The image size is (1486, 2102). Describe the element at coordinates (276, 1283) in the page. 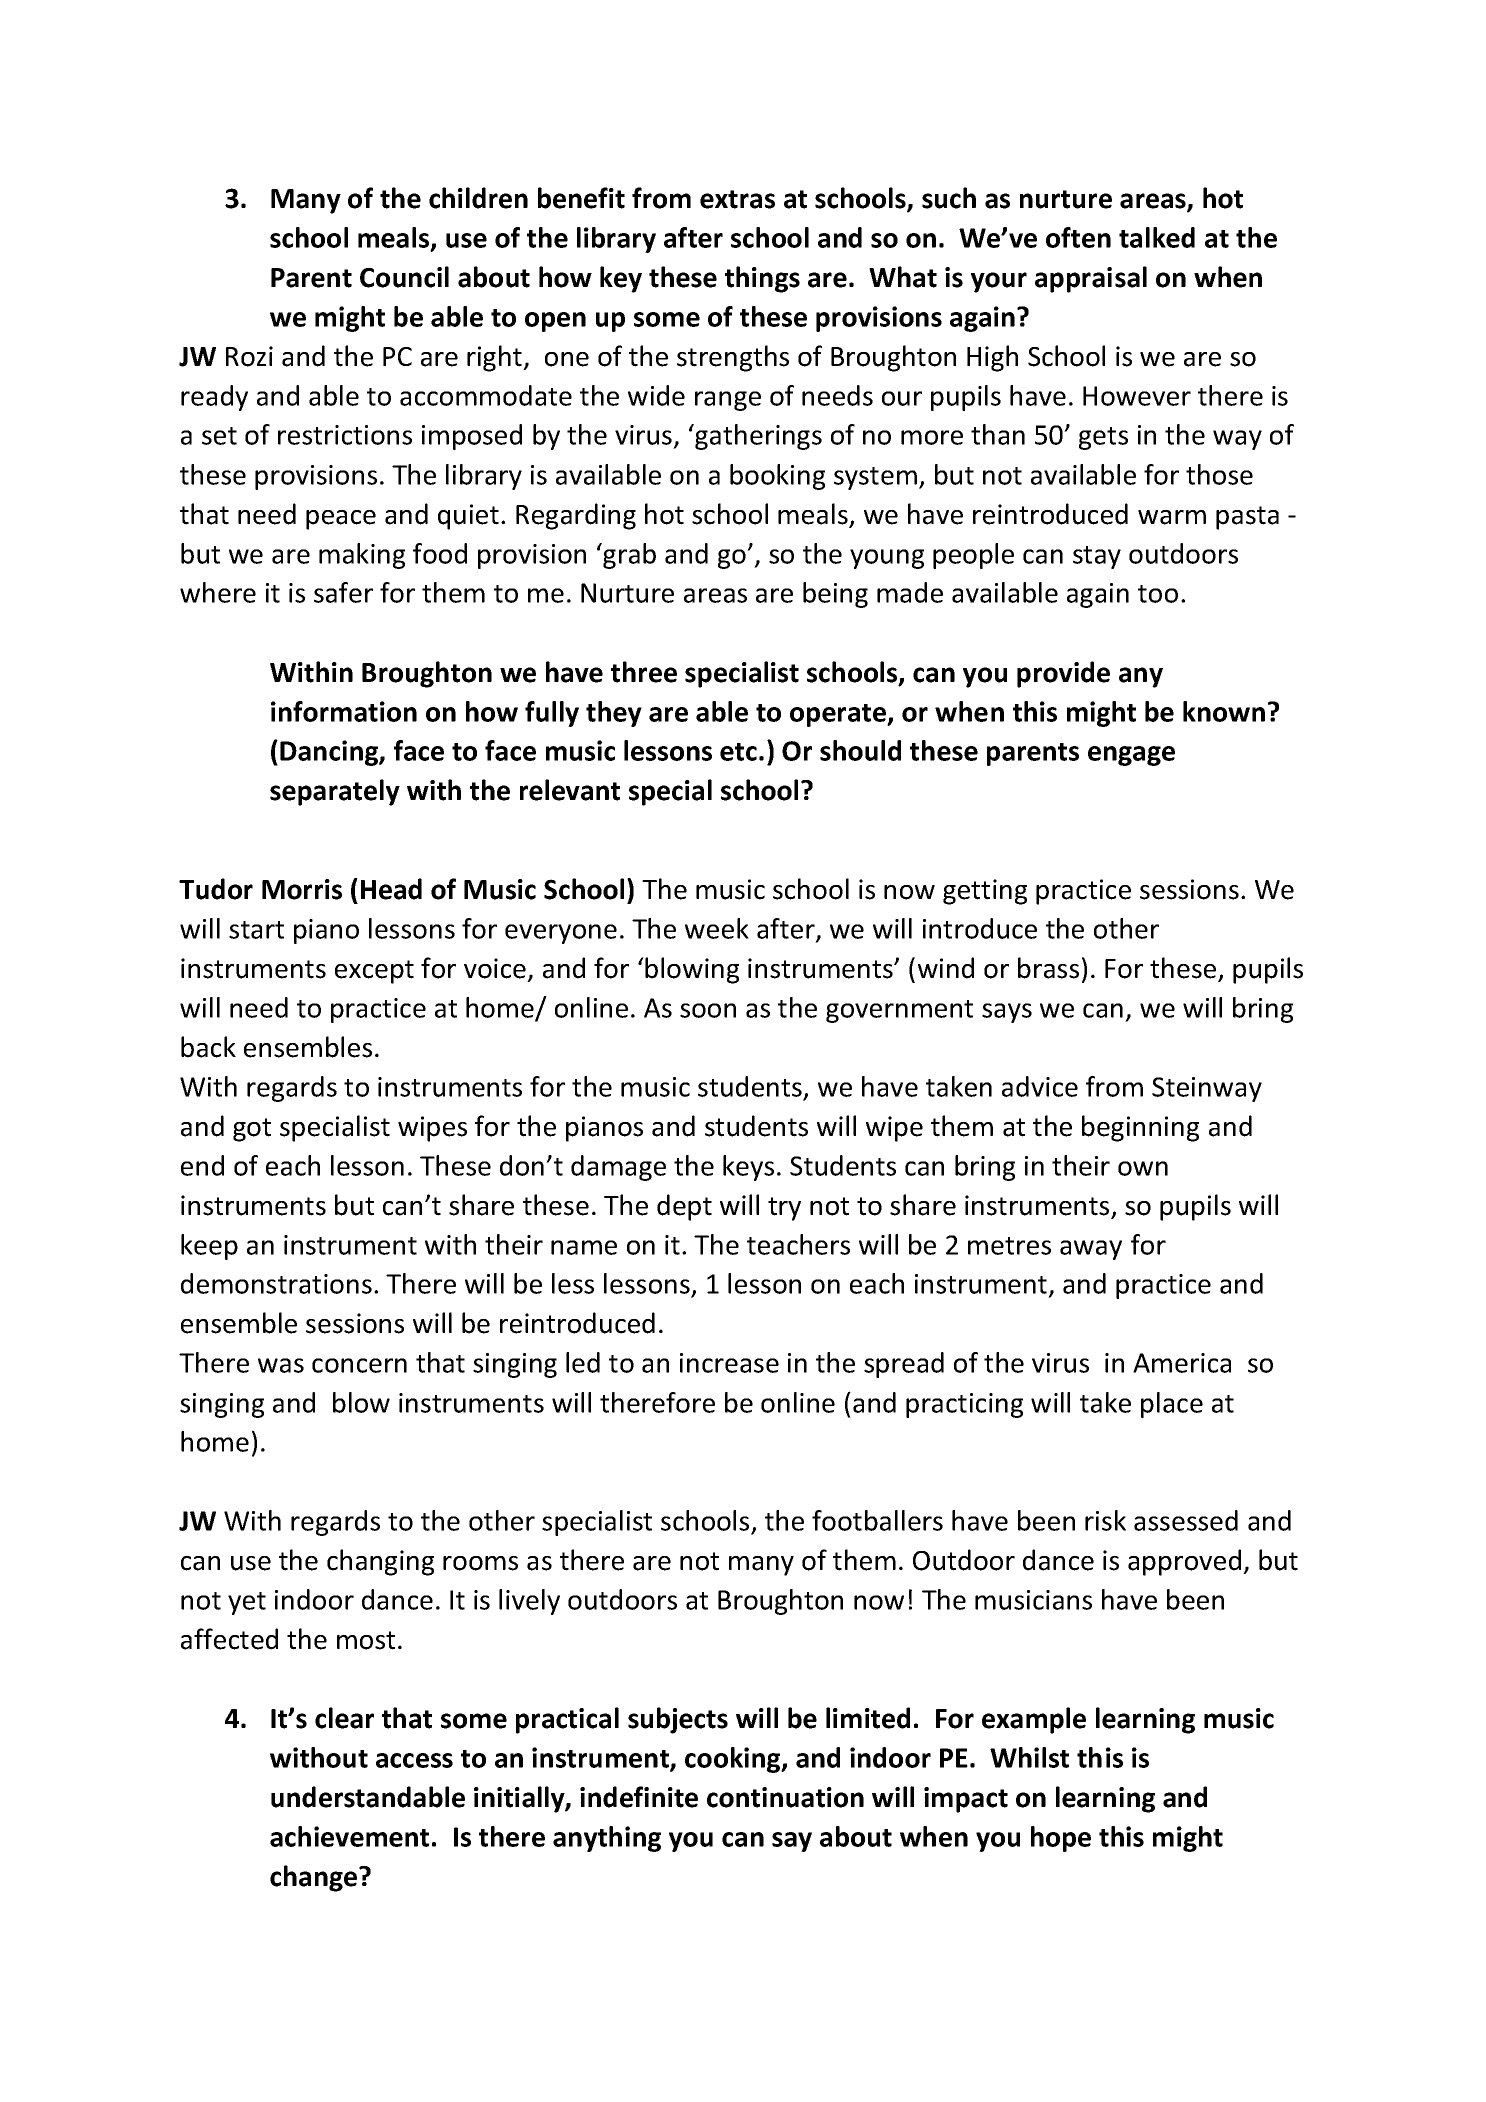

I see `demonstrations` at that location.
